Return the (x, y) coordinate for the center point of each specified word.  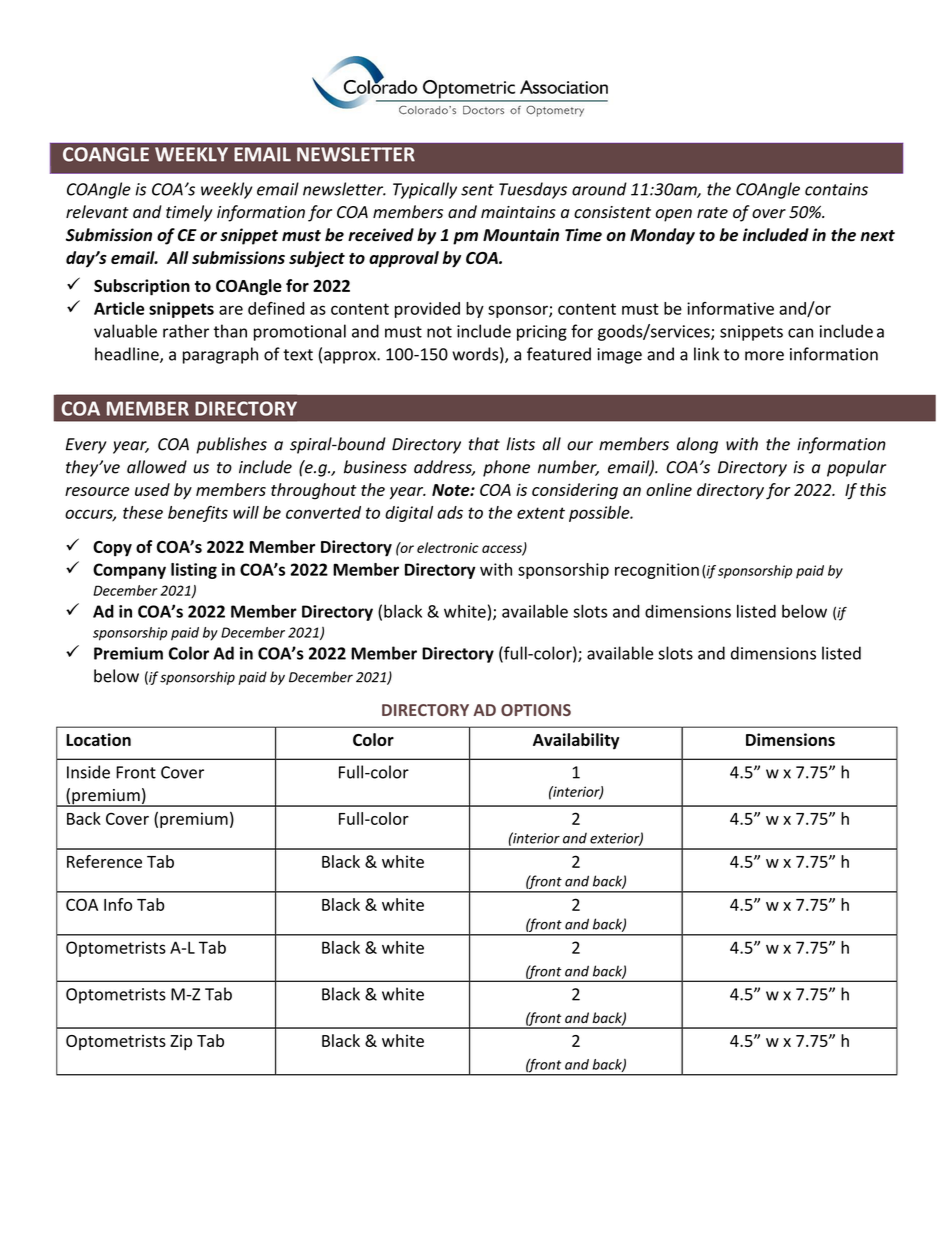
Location (98, 739)
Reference (104, 861)
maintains (518, 212)
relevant (97, 212)
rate (712, 213)
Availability (576, 741)
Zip (181, 1043)
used (152, 489)
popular (856, 468)
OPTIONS (536, 710)
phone (506, 468)
